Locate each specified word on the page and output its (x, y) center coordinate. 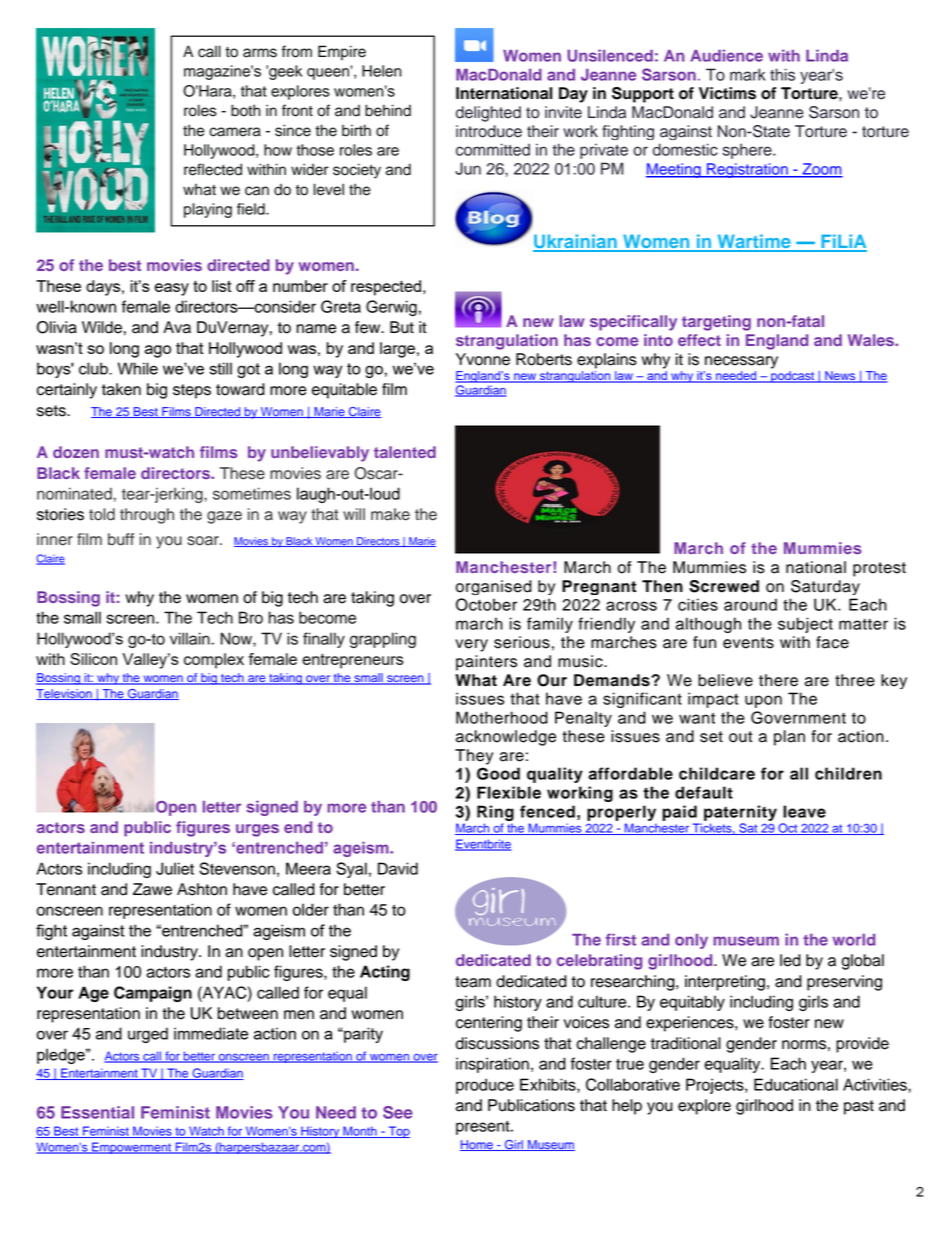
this (782, 74)
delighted (488, 114)
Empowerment (132, 1148)
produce (485, 1086)
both (246, 110)
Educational (796, 1084)
